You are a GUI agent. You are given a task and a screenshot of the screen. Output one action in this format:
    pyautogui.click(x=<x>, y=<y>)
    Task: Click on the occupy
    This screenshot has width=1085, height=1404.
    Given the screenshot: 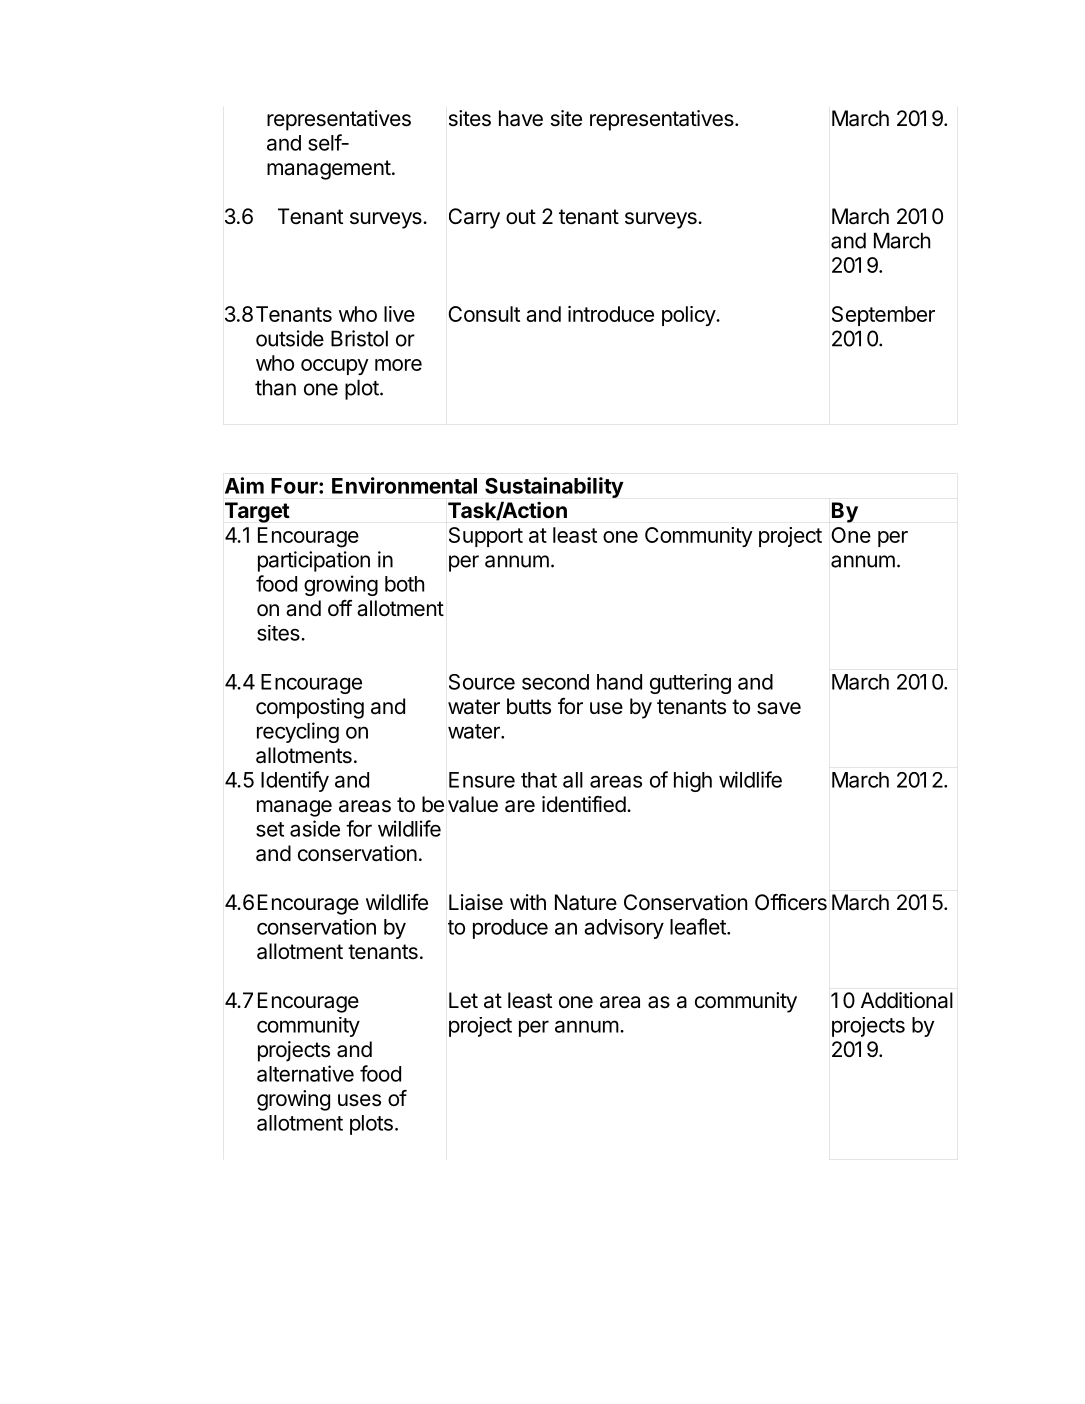 What is the action you would take?
    pyautogui.click(x=335, y=367)
